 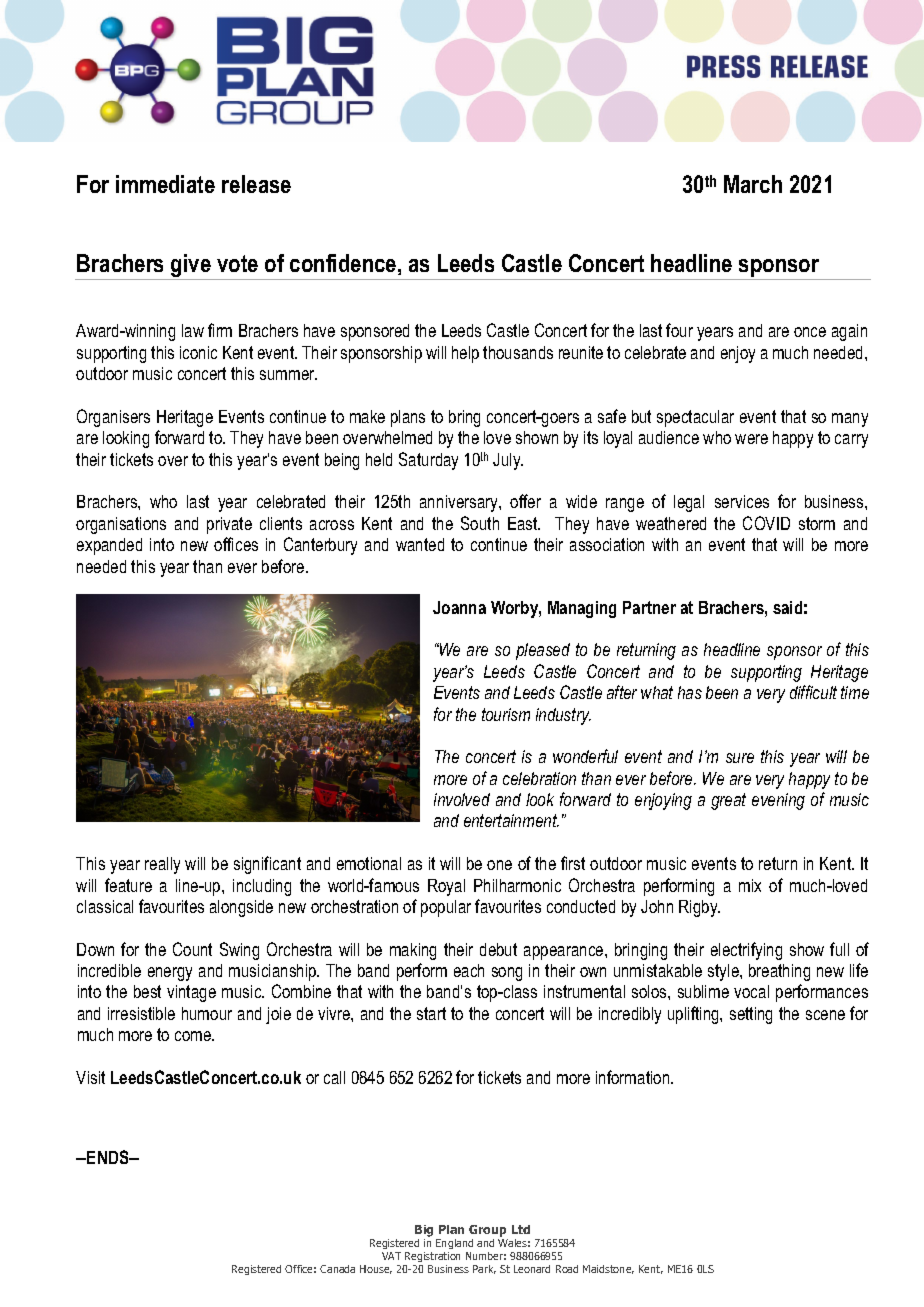 I want to click on were, so click(x=751, y=439).
